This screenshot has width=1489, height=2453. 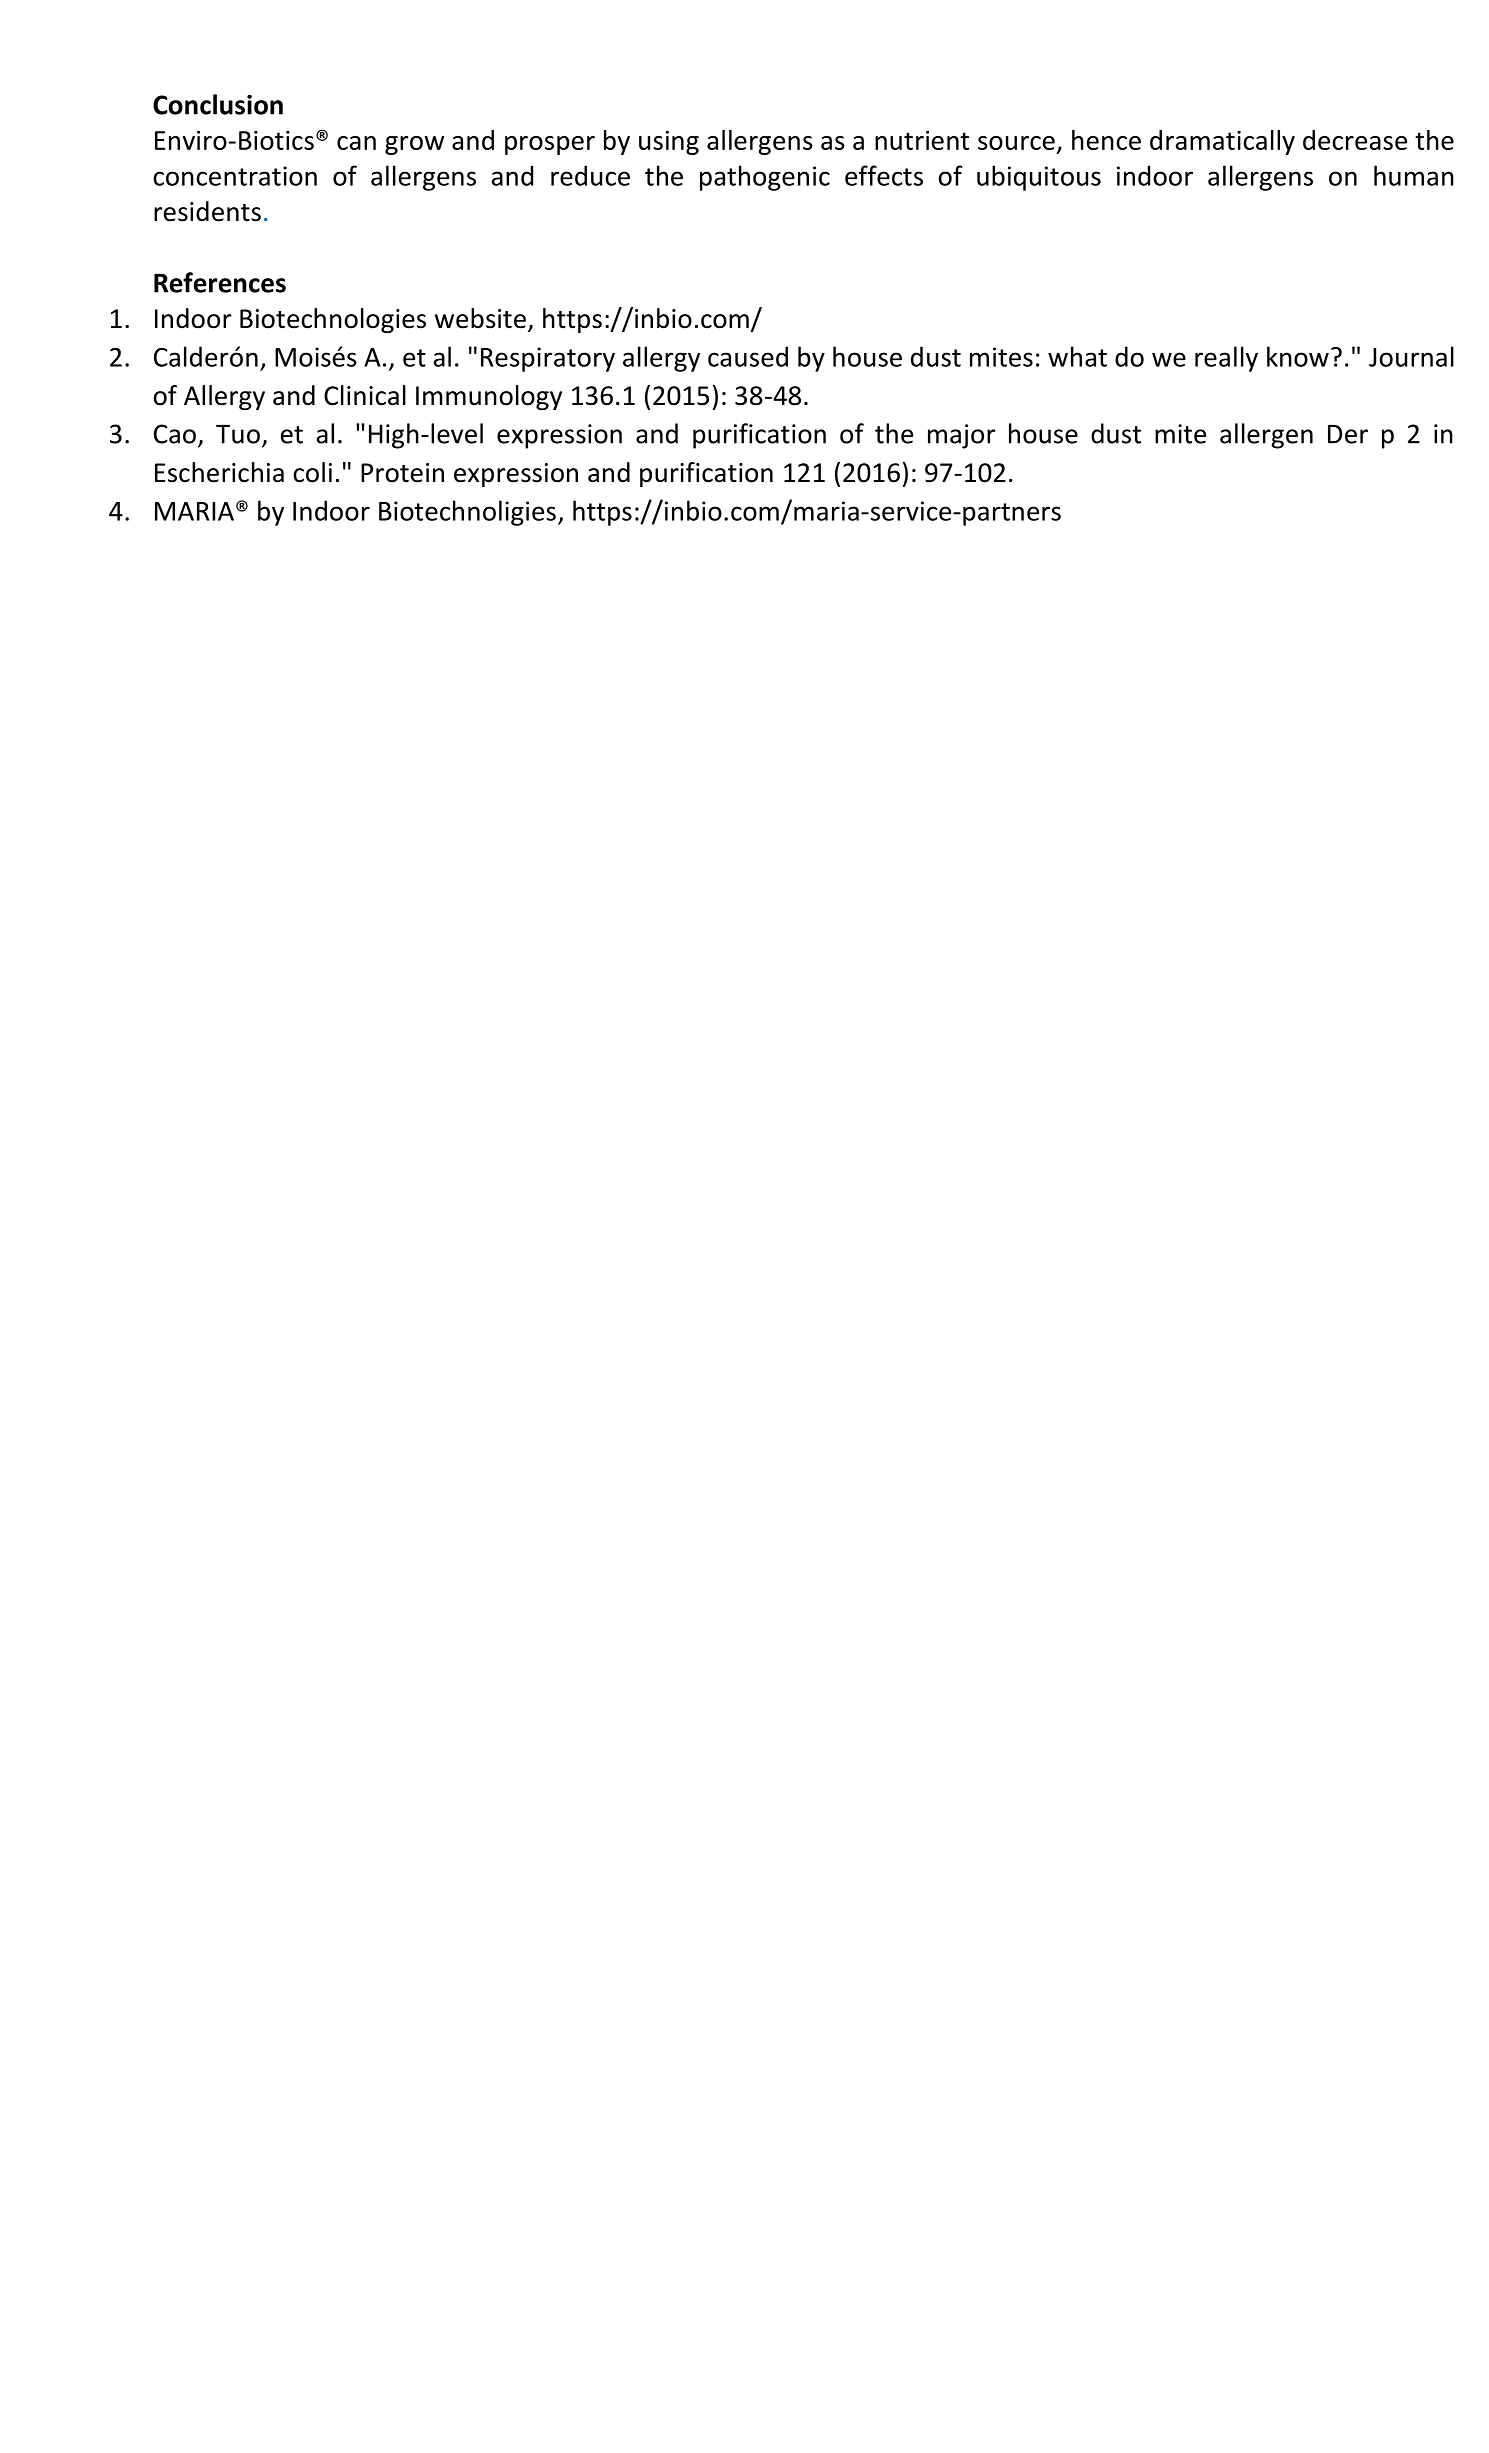 I want to click on major, so click(x=961, y=436).
